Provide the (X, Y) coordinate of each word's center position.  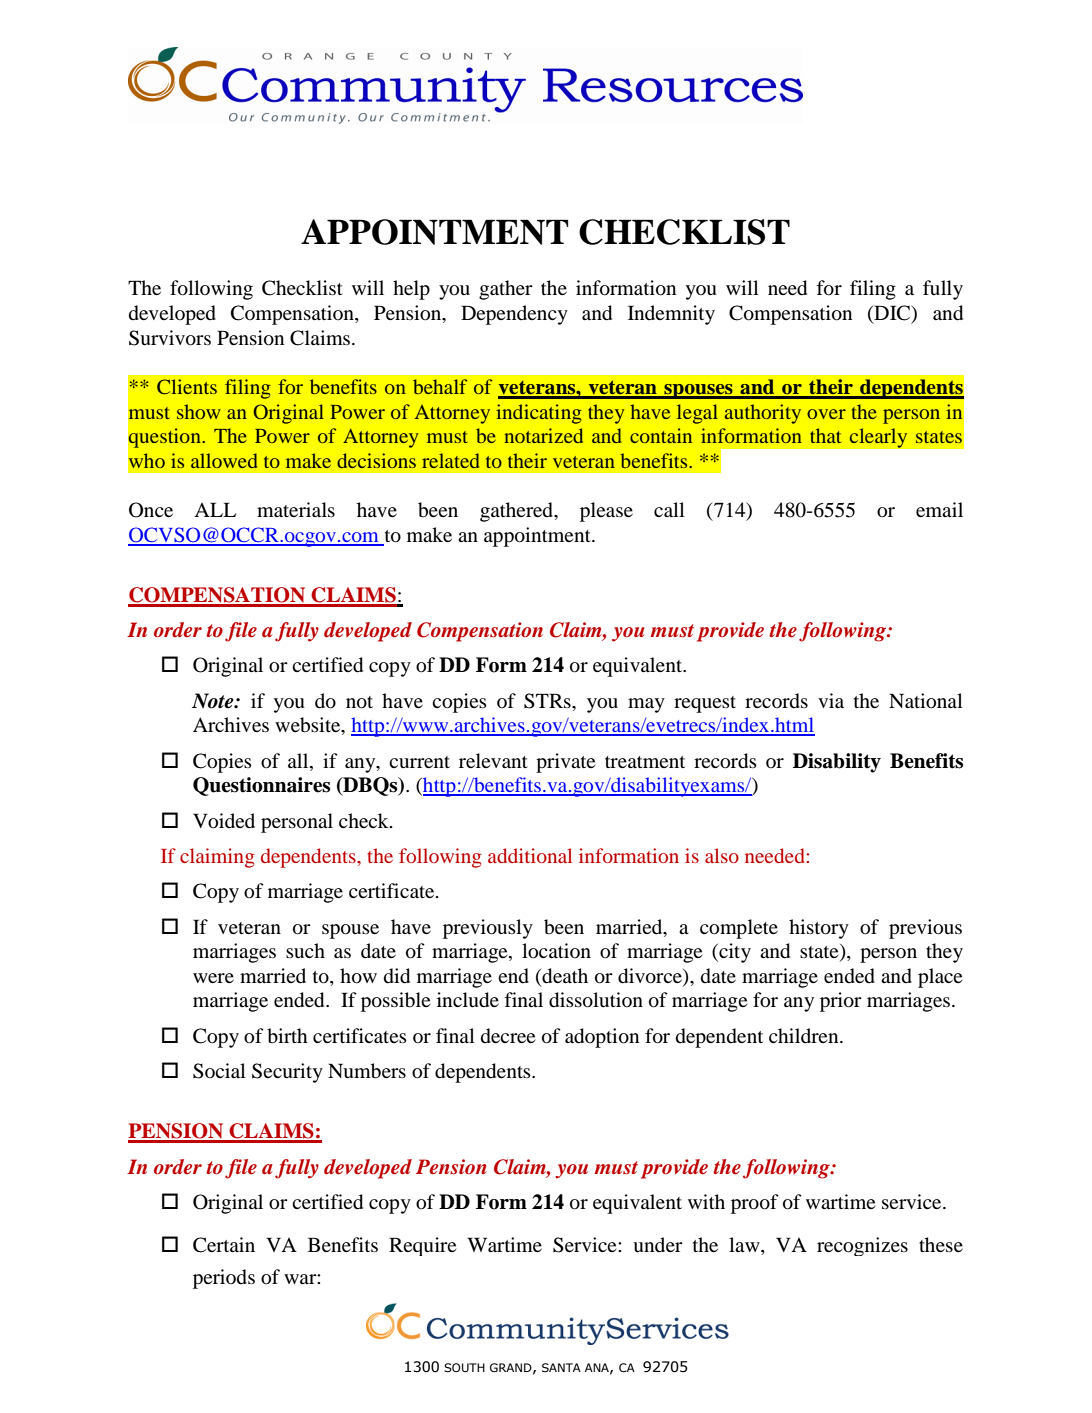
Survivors (170, 338)
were (213, 978)
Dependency (514, 315)
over (826, 414)
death (564, 976)
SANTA (561, 1367)
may (646, 705)
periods (224, 1279)
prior (841, 1002)
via (831, 700)
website (309, 726)
